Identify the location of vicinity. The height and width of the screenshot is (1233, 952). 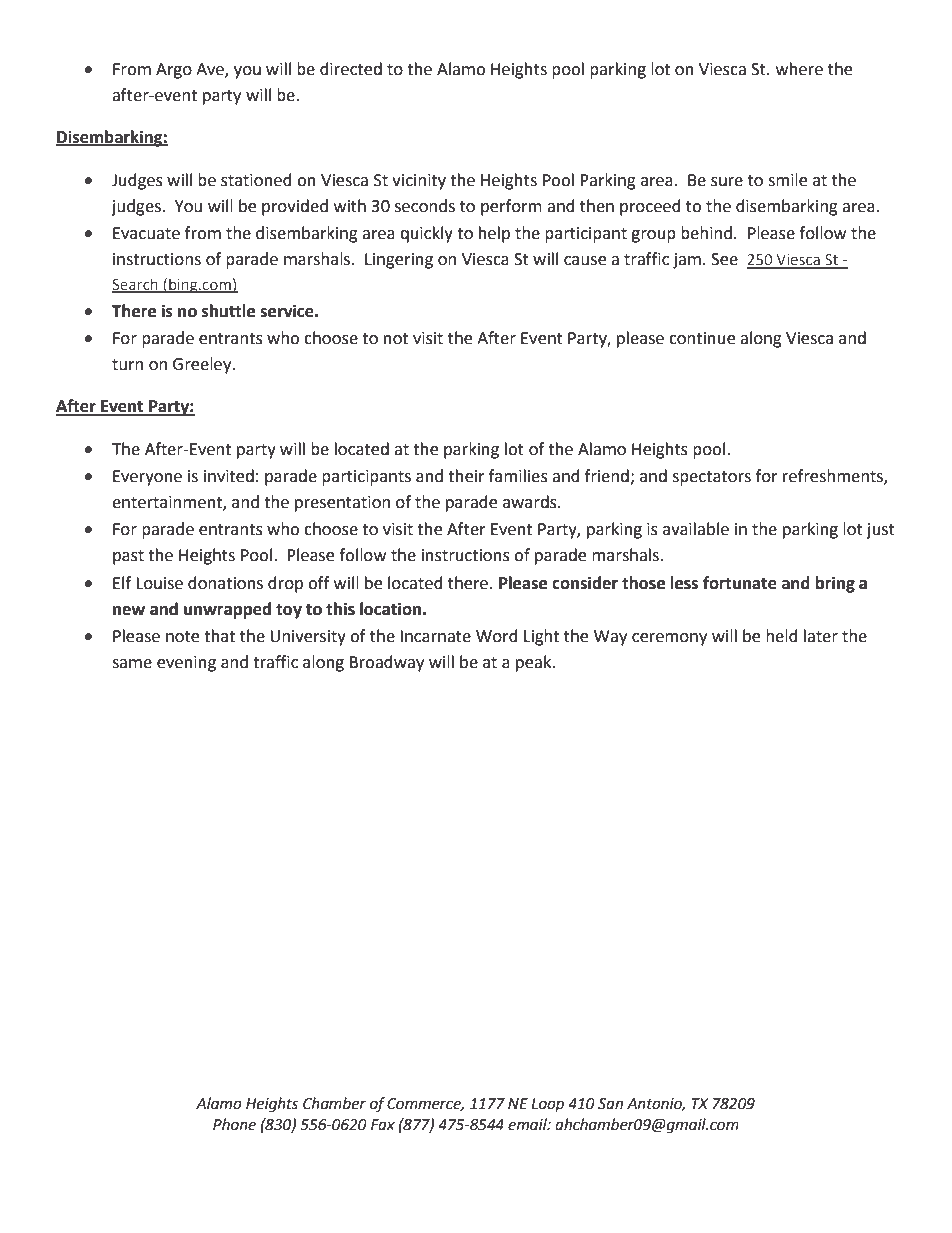
(419, 182).
